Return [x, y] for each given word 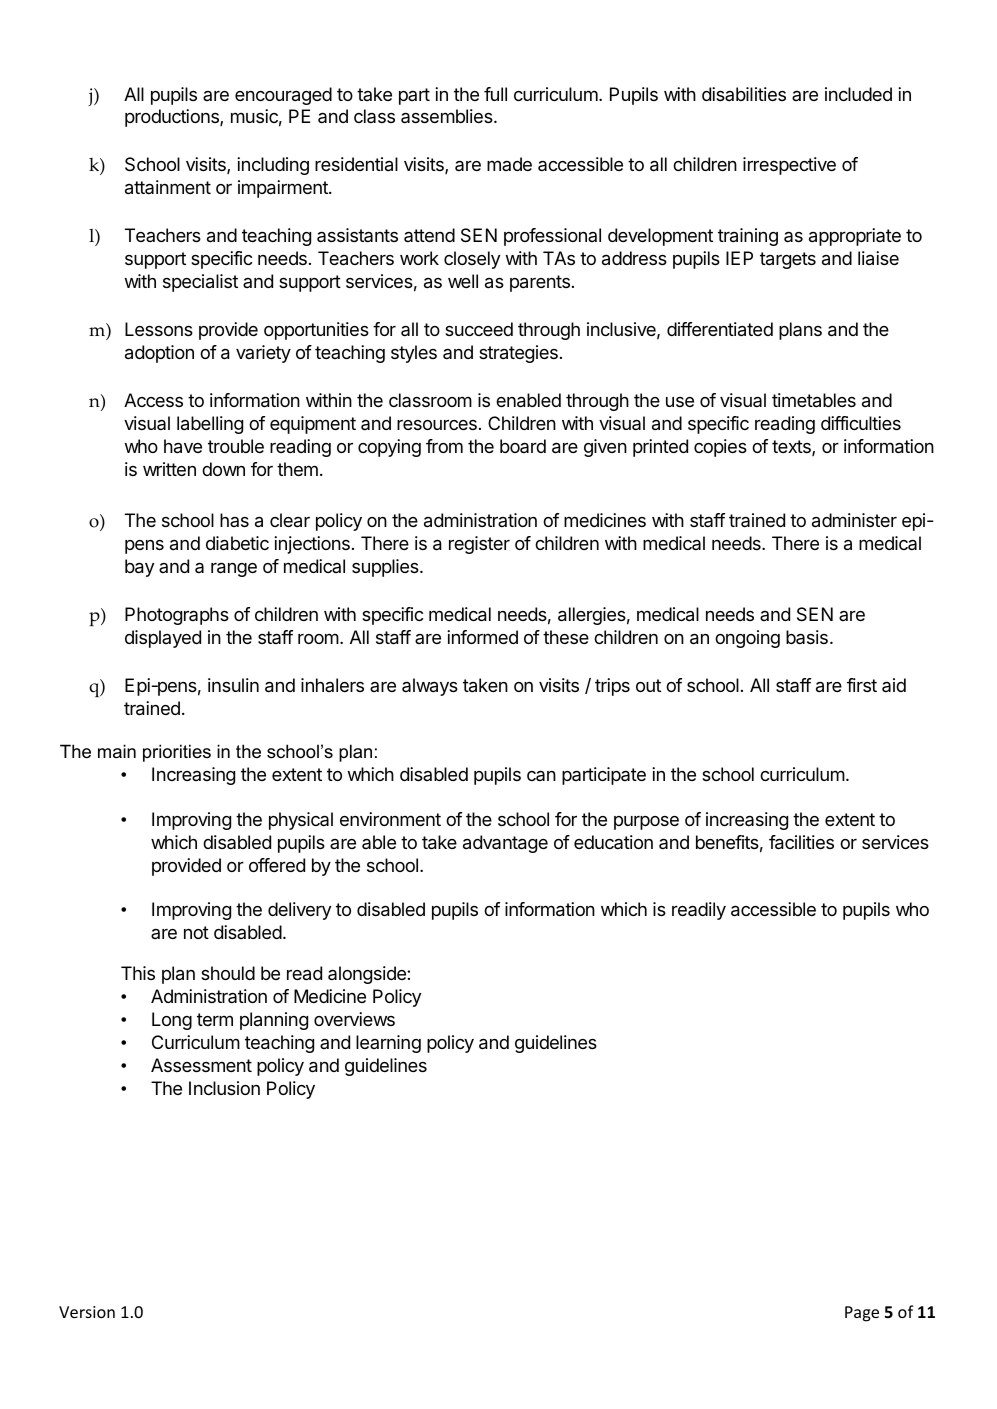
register [479, 545]
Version [87, 1312]
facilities [801, 842]
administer [854, 520]
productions [173, 118]
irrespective [789, 166]
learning [388, 1044]
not [196, 932]
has [234, 520]
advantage [505, 844]
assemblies [448, 116]
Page [862, 1314]
